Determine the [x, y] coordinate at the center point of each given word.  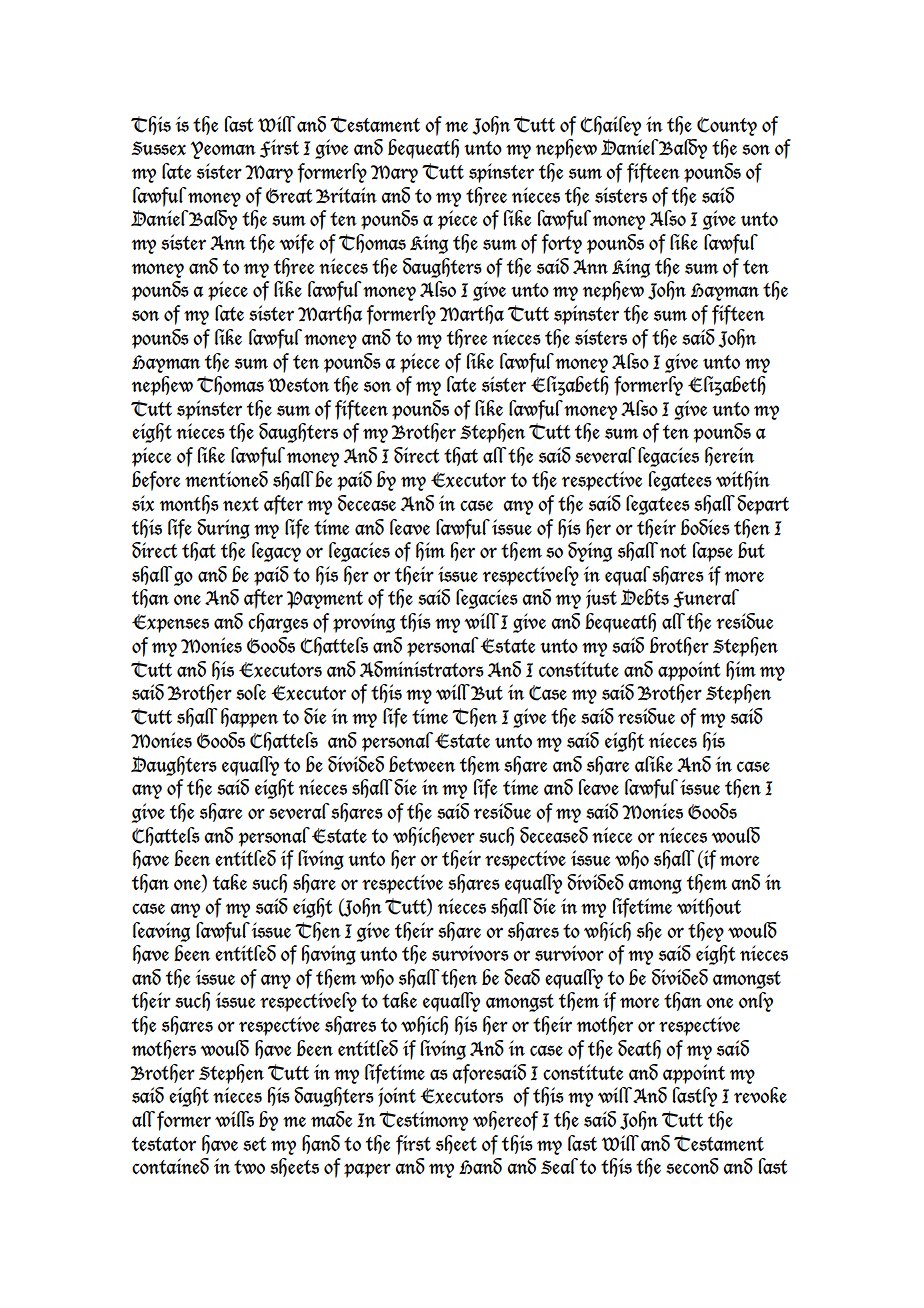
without [709, 907]
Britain [346, 195]
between [422, 764]
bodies [705, 527]
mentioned [226, 479]
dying [590, 552]
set [254, 1144]
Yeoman [223, 150]
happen [249, 718]
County [727, 126]
